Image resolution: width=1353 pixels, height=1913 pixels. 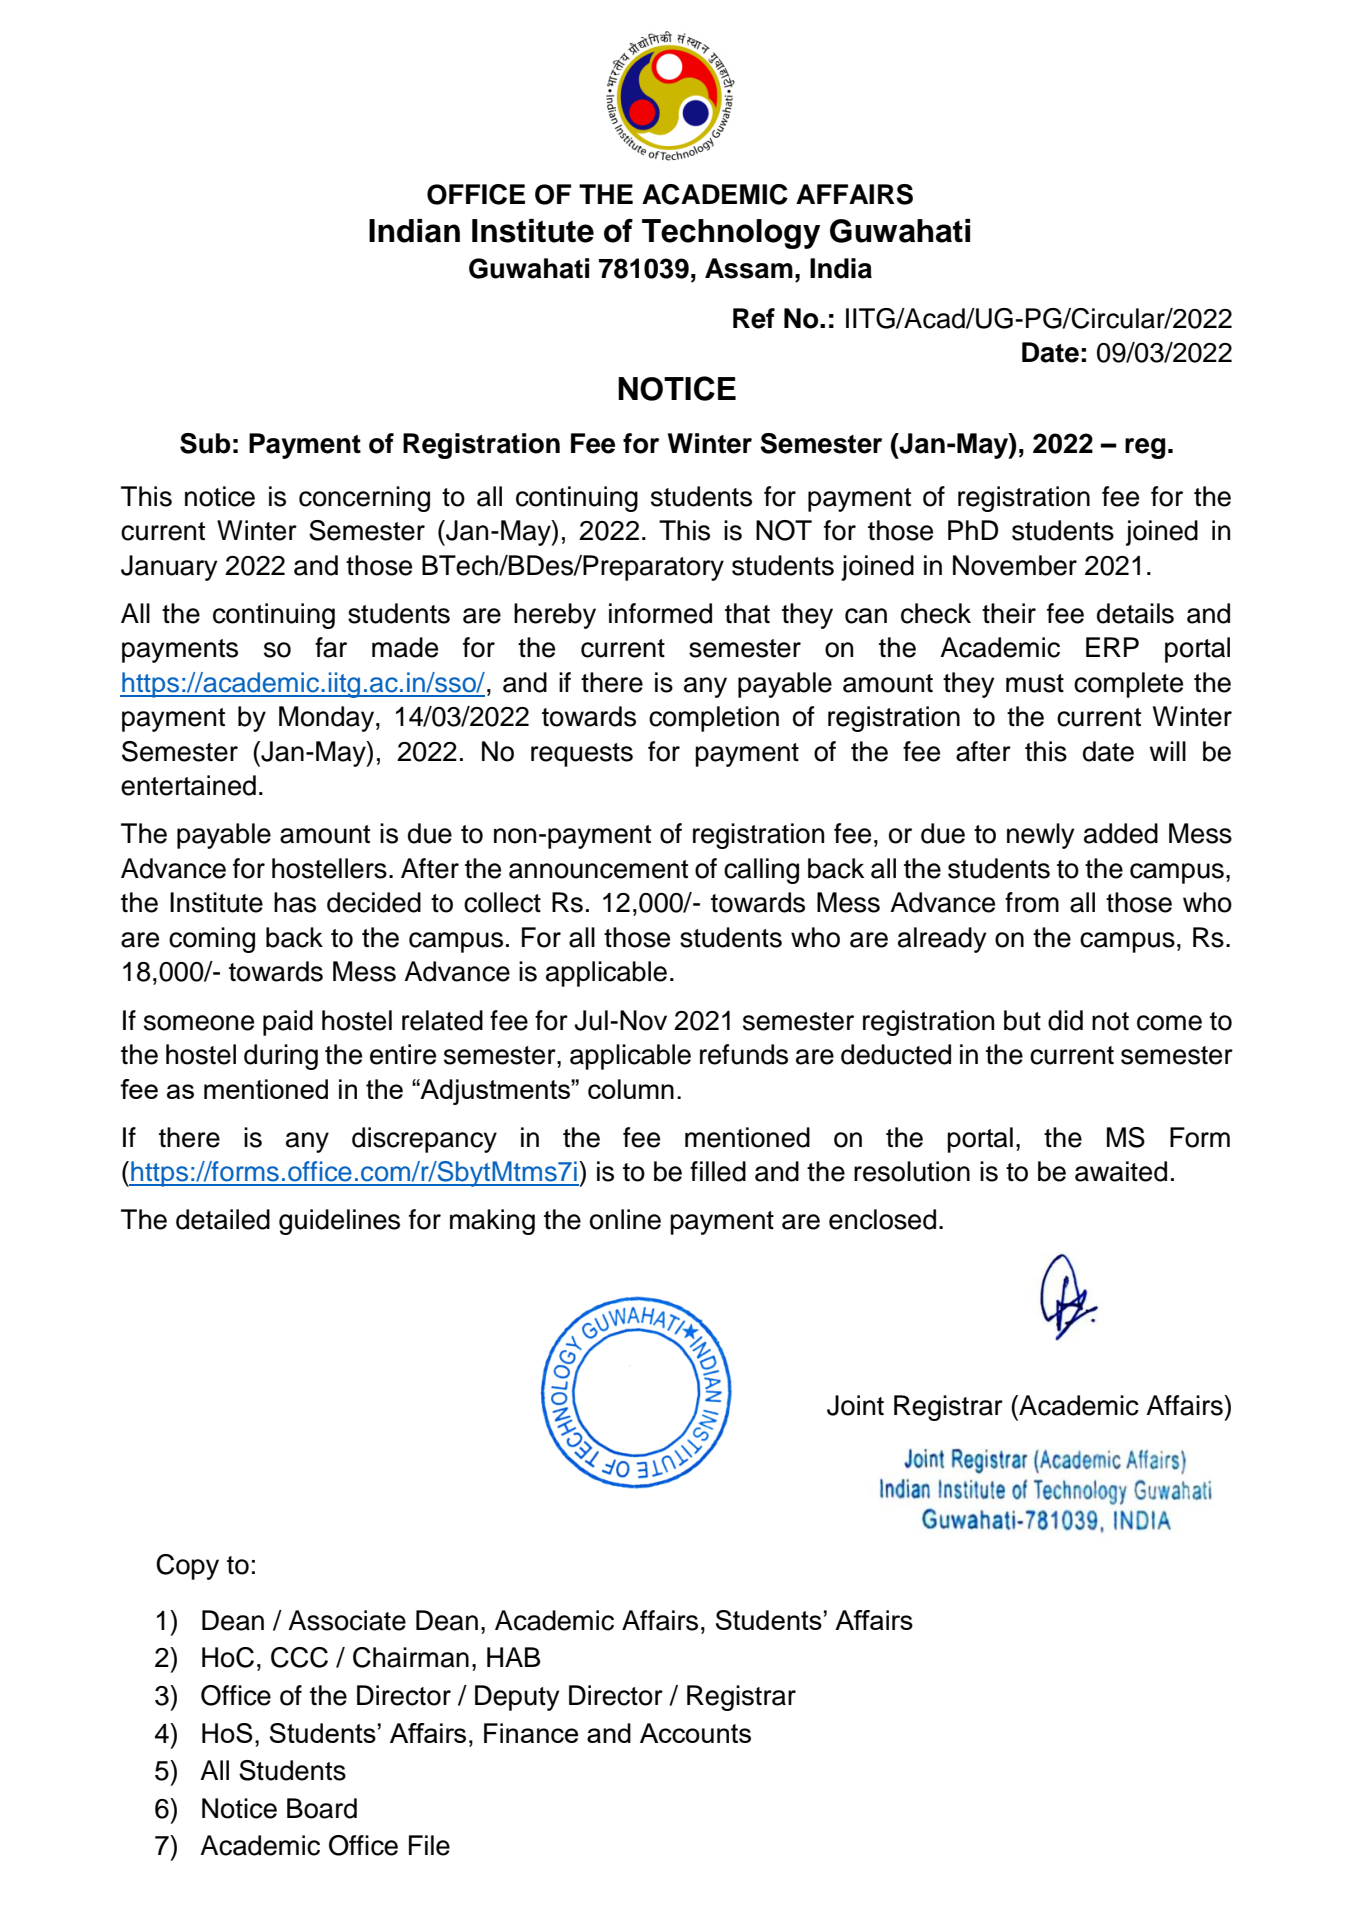 I want to click on Assam, so click(x=749, y=268).
